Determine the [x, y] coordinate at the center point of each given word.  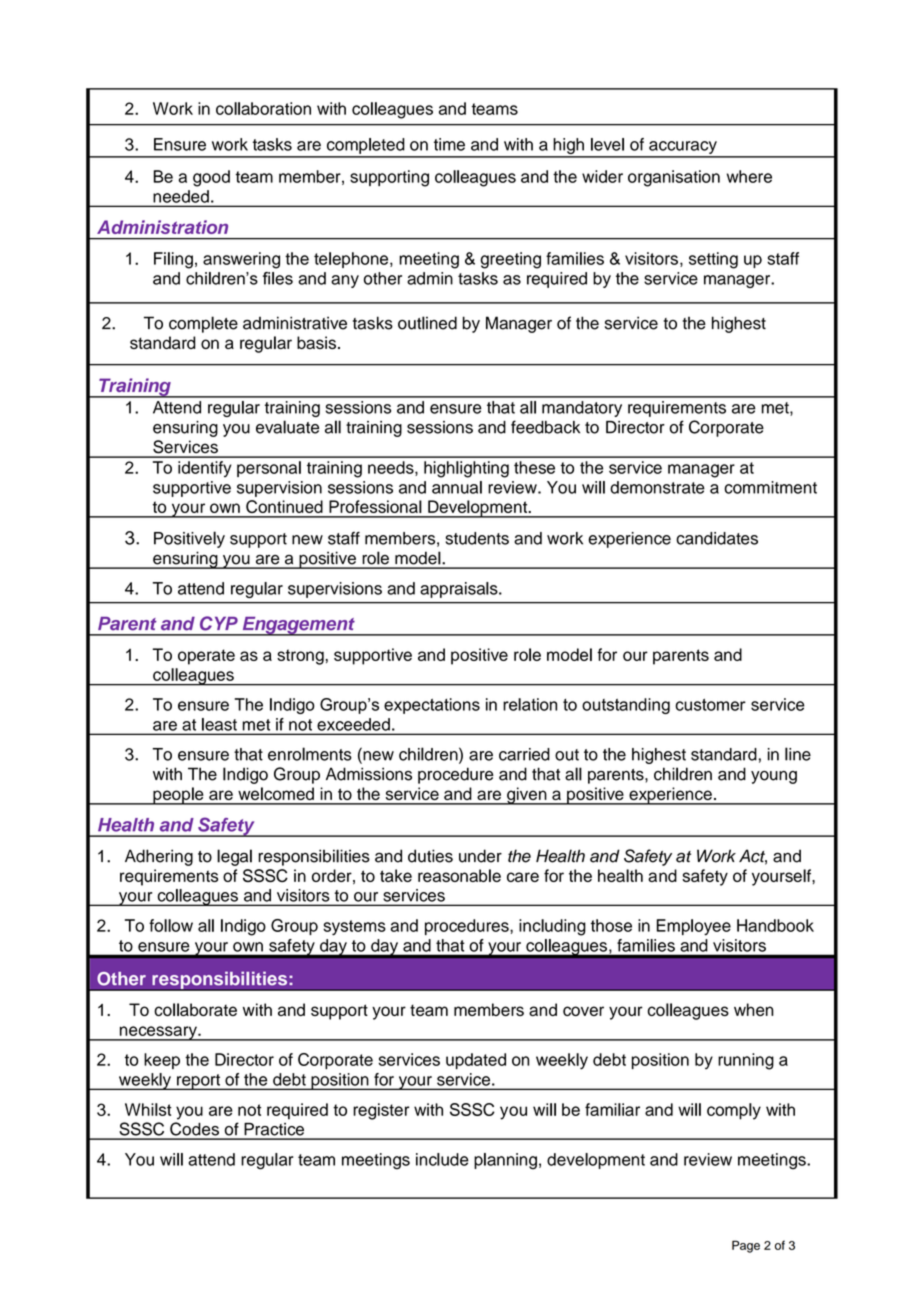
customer [710, 705]
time [449, 144]
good [211, 178]
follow [171, 925]
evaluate [287, 427]
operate [206, 657]
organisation [674, 178]
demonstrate [657, 487]
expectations [432, 706]
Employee [694, 927]
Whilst [148, 1109]
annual [457, 487]
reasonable [459, 875]
